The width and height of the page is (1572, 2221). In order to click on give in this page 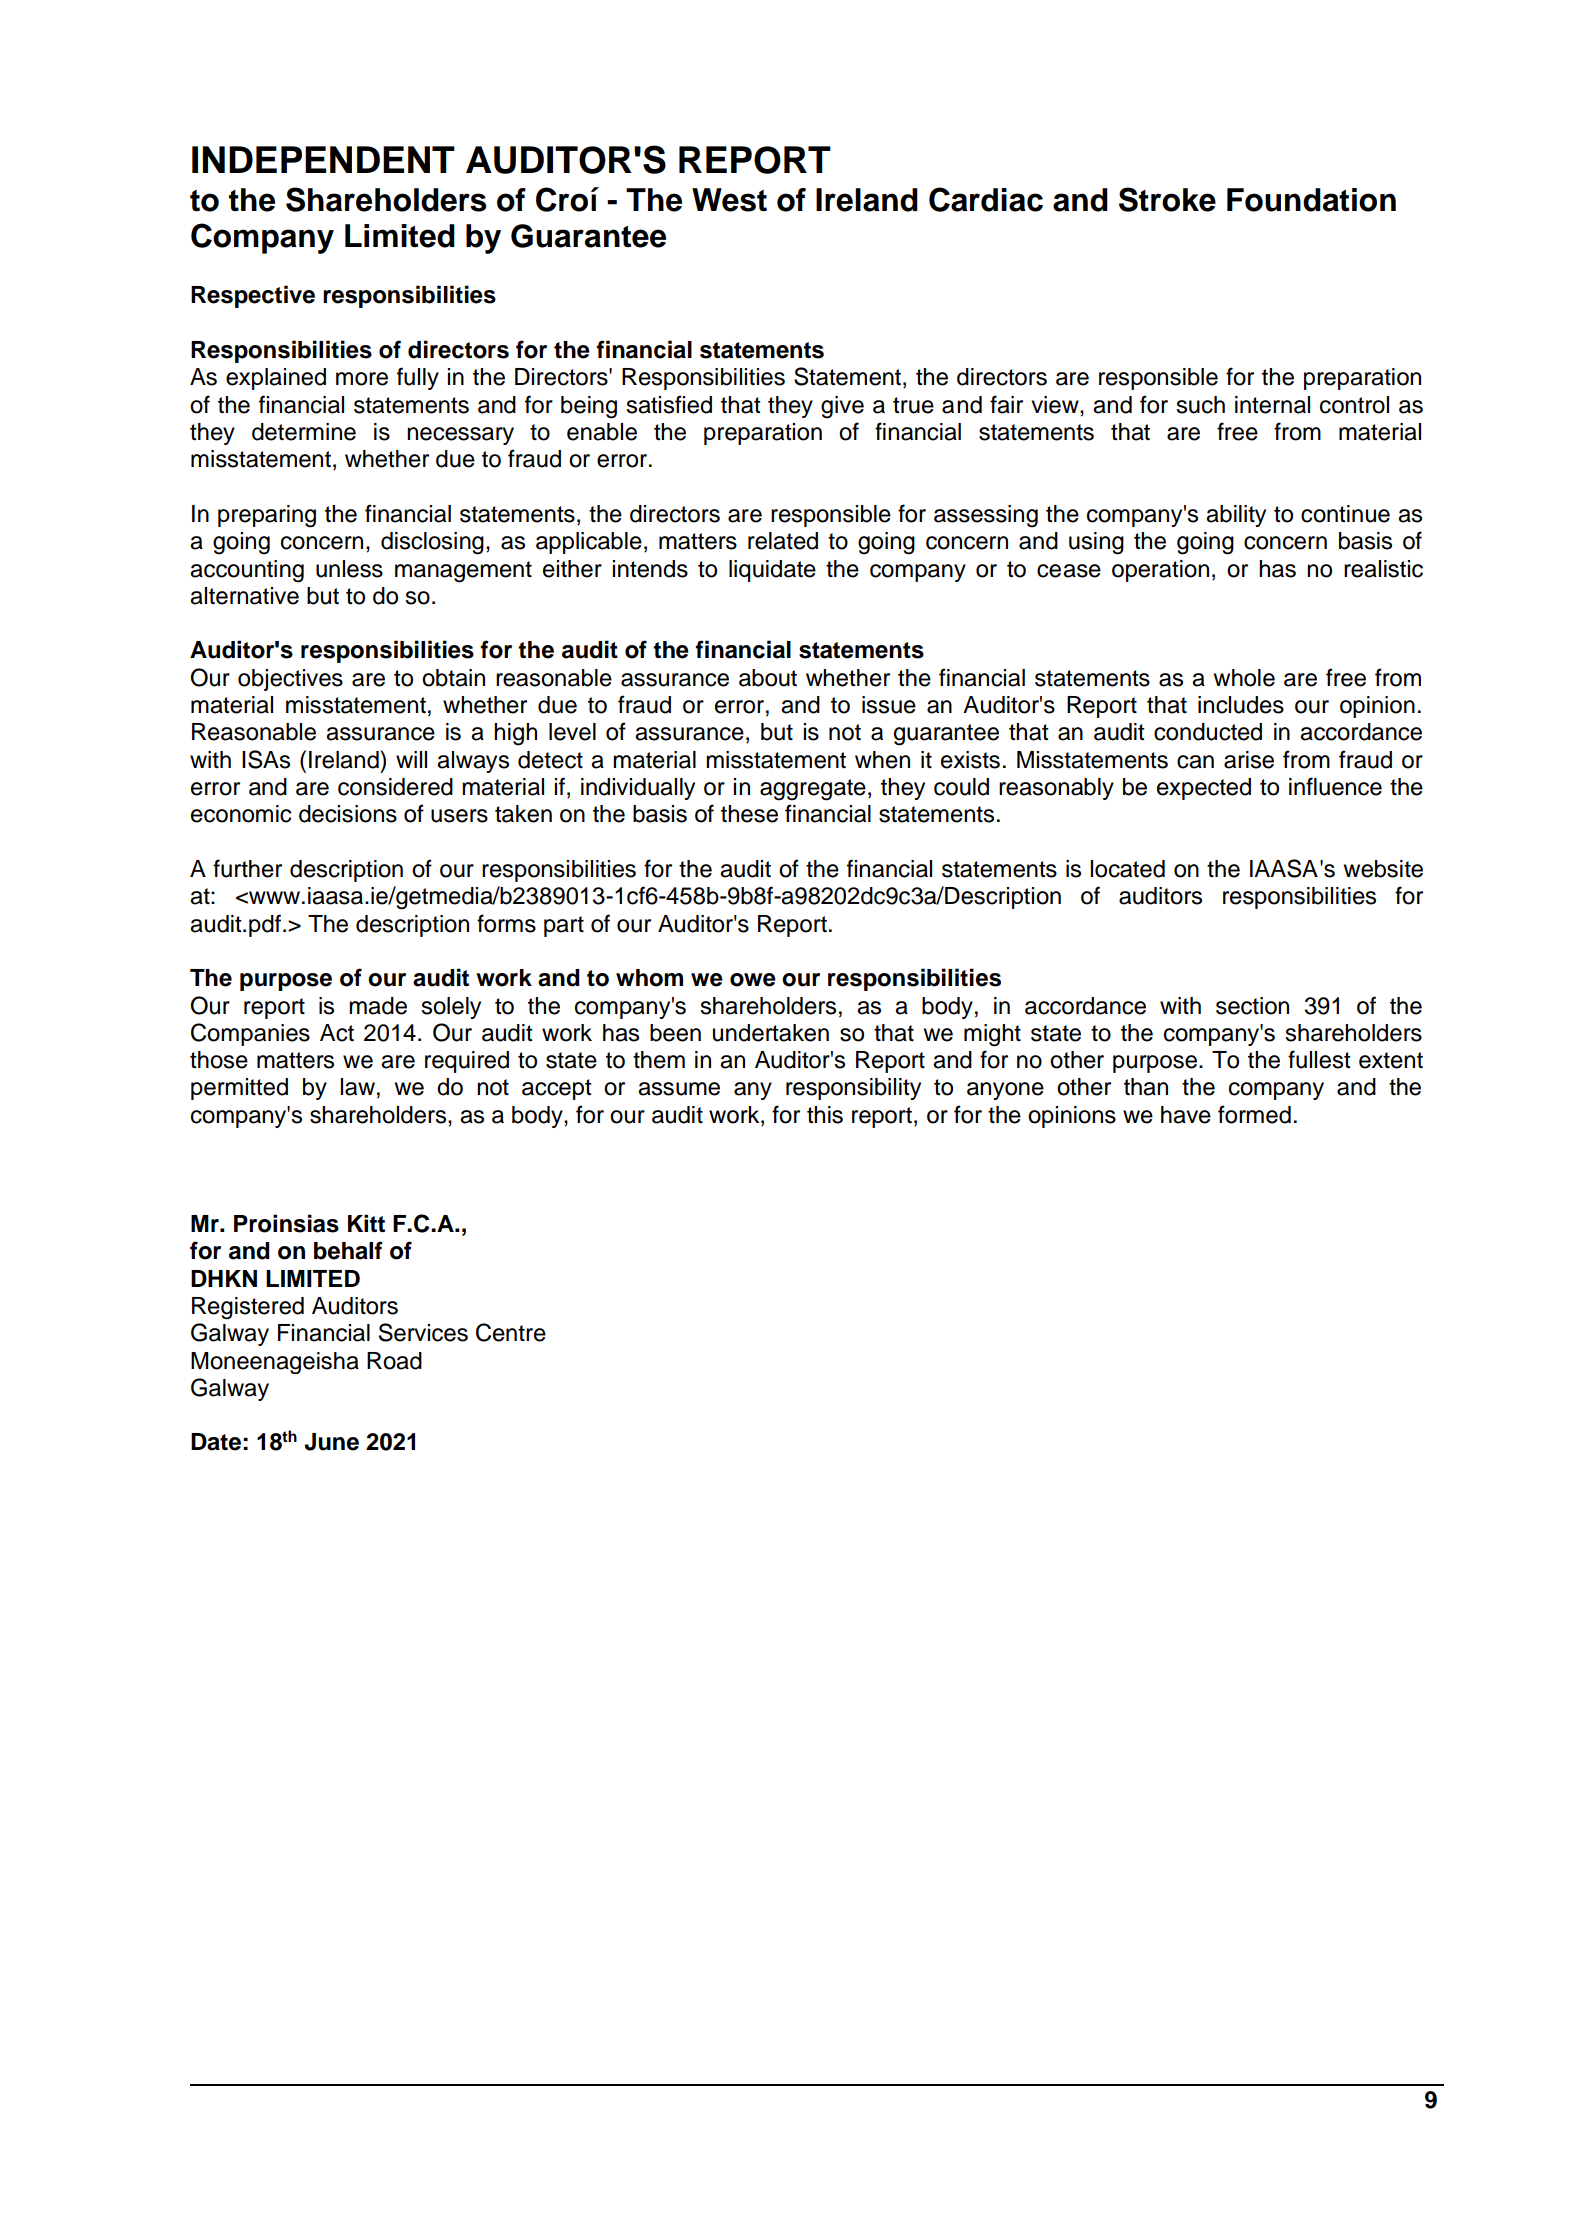, I will do `click(842, 407)`.
